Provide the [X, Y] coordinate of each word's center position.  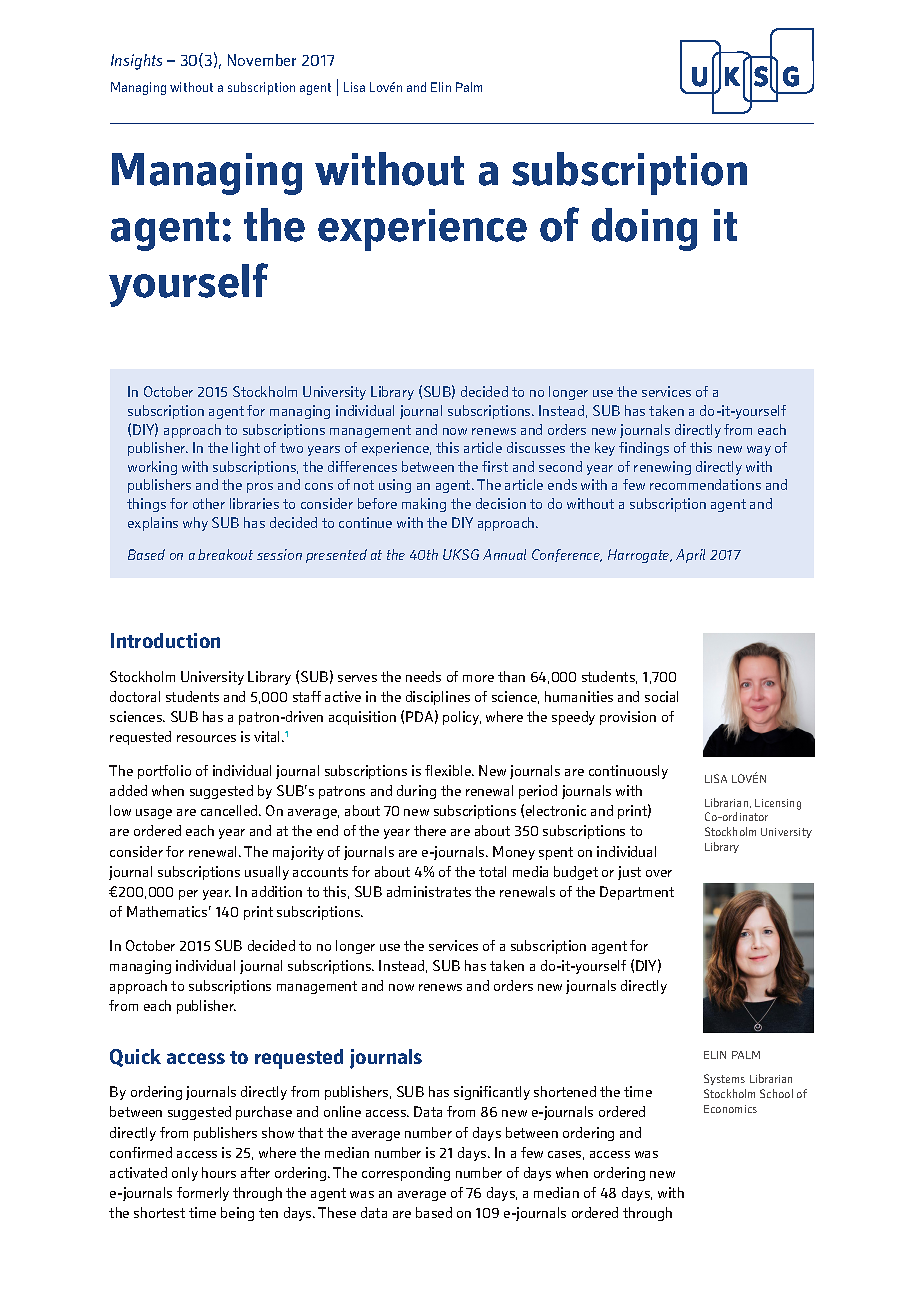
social [661, 696]
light [246, 449]
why [195, 524]
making [424, 505]
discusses [536, 447]
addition [277, 891]
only [185, 1174]
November [262, 60]
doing [644, 229]
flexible [449, 770]
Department [637, 893]
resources [206, 738]
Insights [136, 62]
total [492, 871]
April [690, 556]
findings [644, 449]
